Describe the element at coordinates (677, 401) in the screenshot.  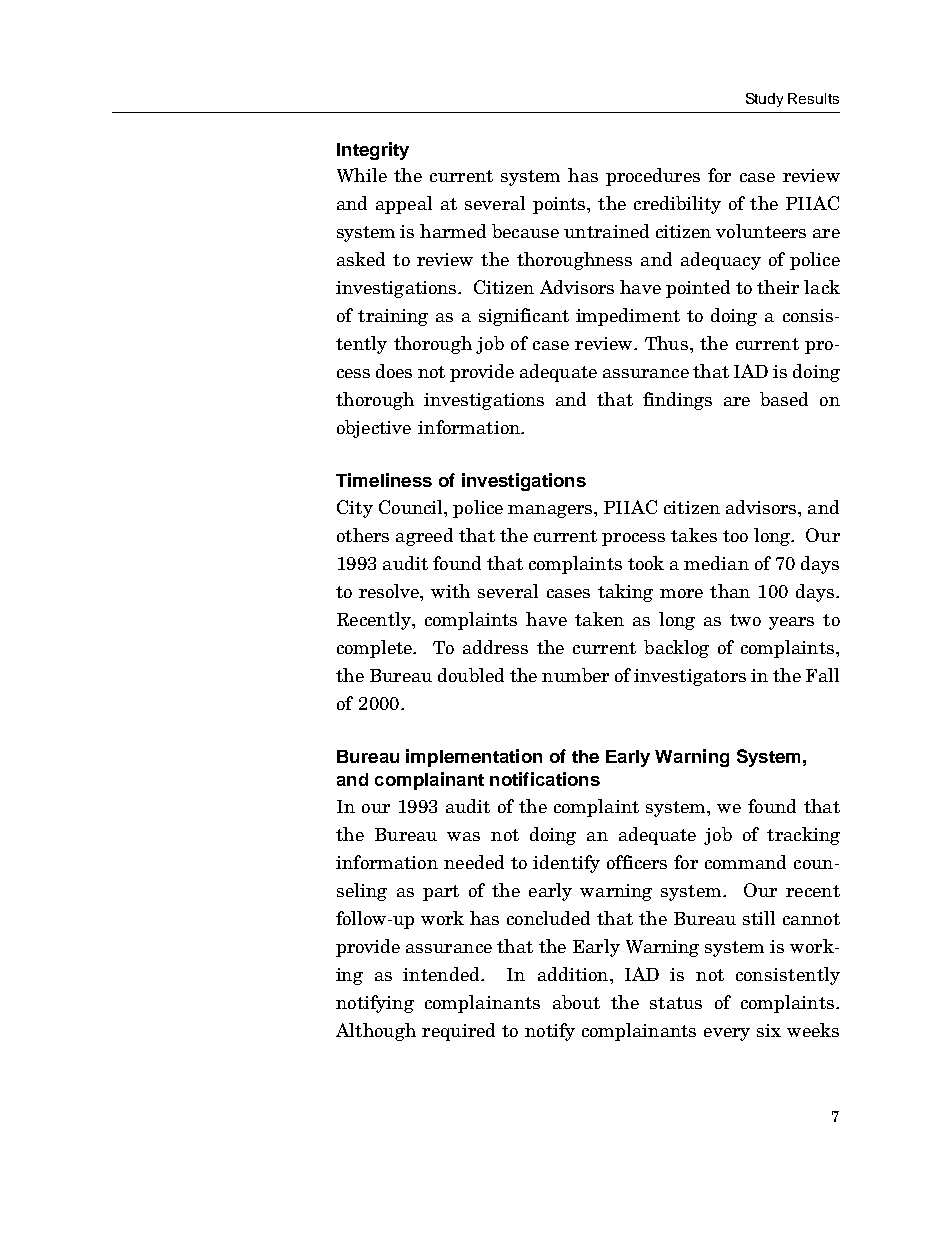
I see `findings` at that location.
